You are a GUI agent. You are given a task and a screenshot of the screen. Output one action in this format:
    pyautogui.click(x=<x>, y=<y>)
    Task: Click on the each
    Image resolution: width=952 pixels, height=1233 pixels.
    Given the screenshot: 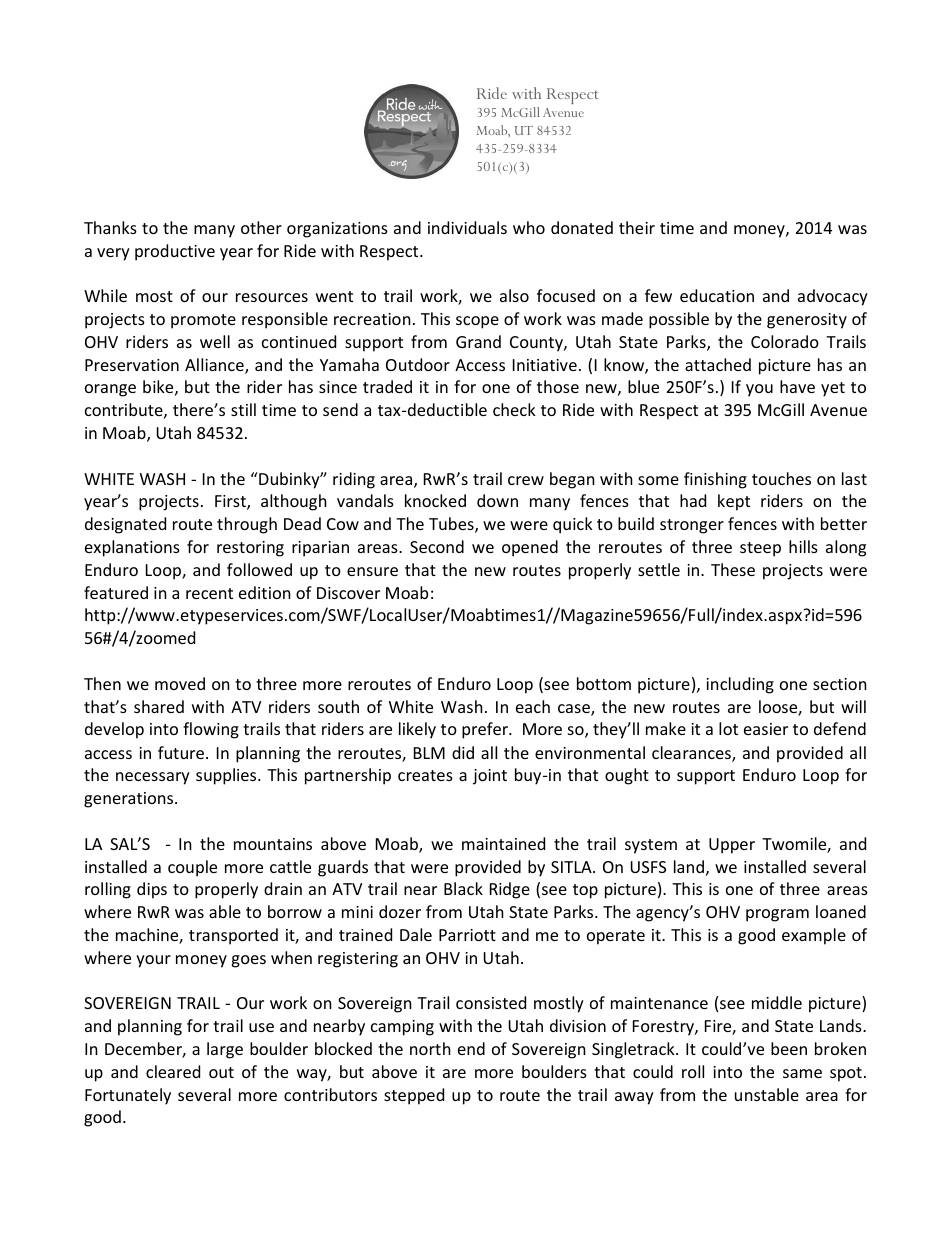 What is the action you would take?
    pyautogui.click(x=533, y=706)
